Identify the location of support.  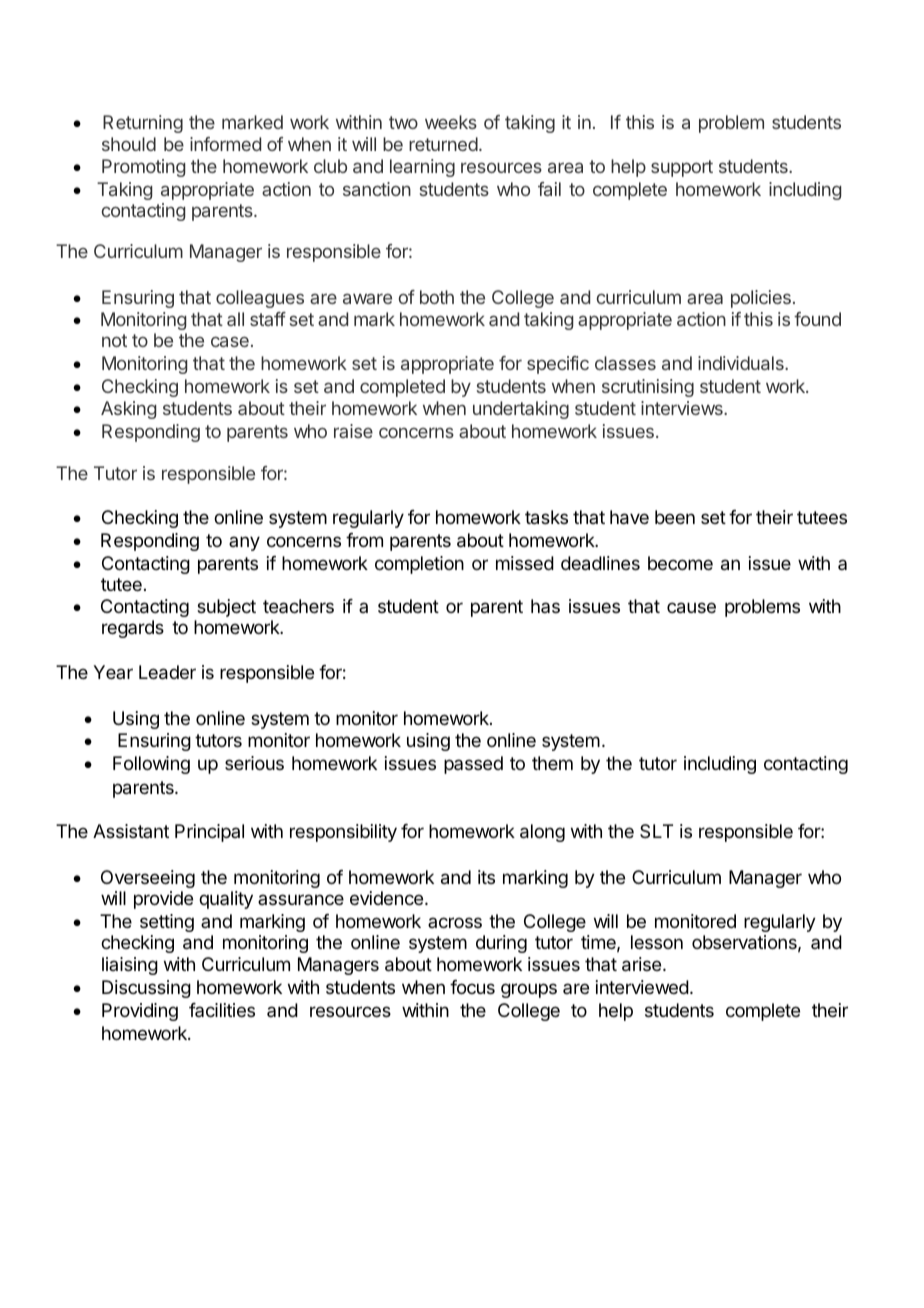
(682, 168).
